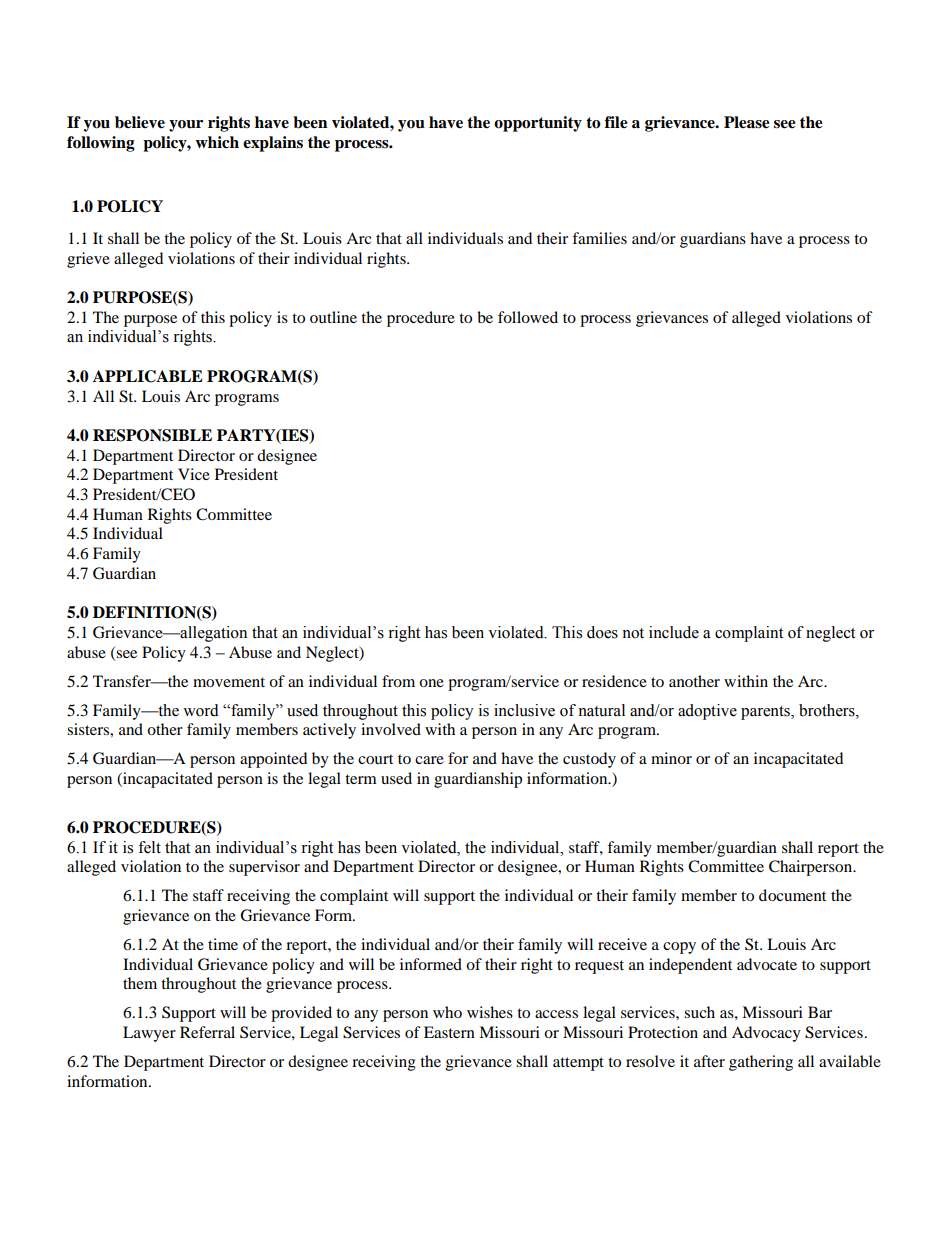  Describe the element at coordinates (602, 632) in the page. I see `does` at that location.
